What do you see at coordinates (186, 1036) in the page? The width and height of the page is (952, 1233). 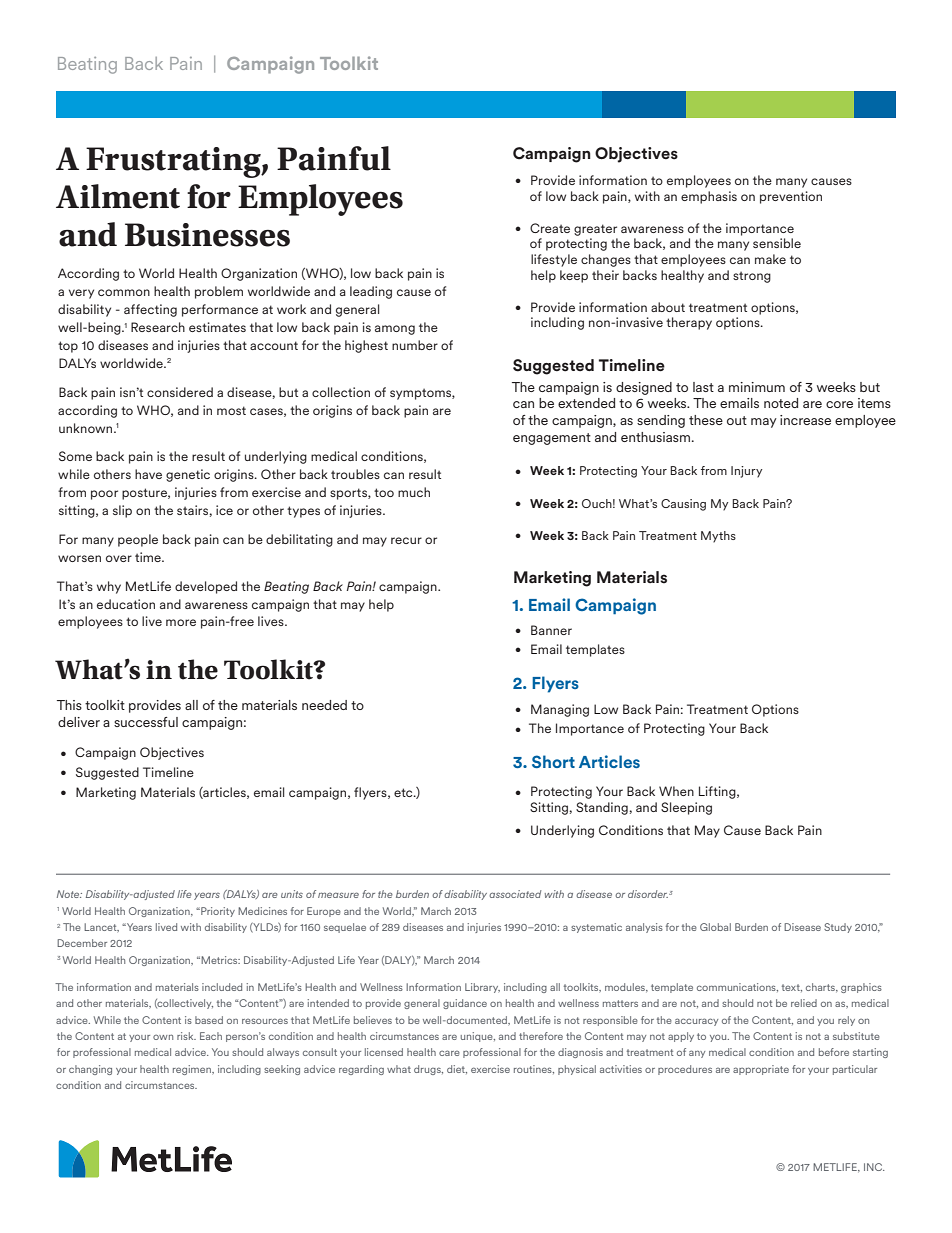 I see `risk` at bounding box center [186, 1036].
